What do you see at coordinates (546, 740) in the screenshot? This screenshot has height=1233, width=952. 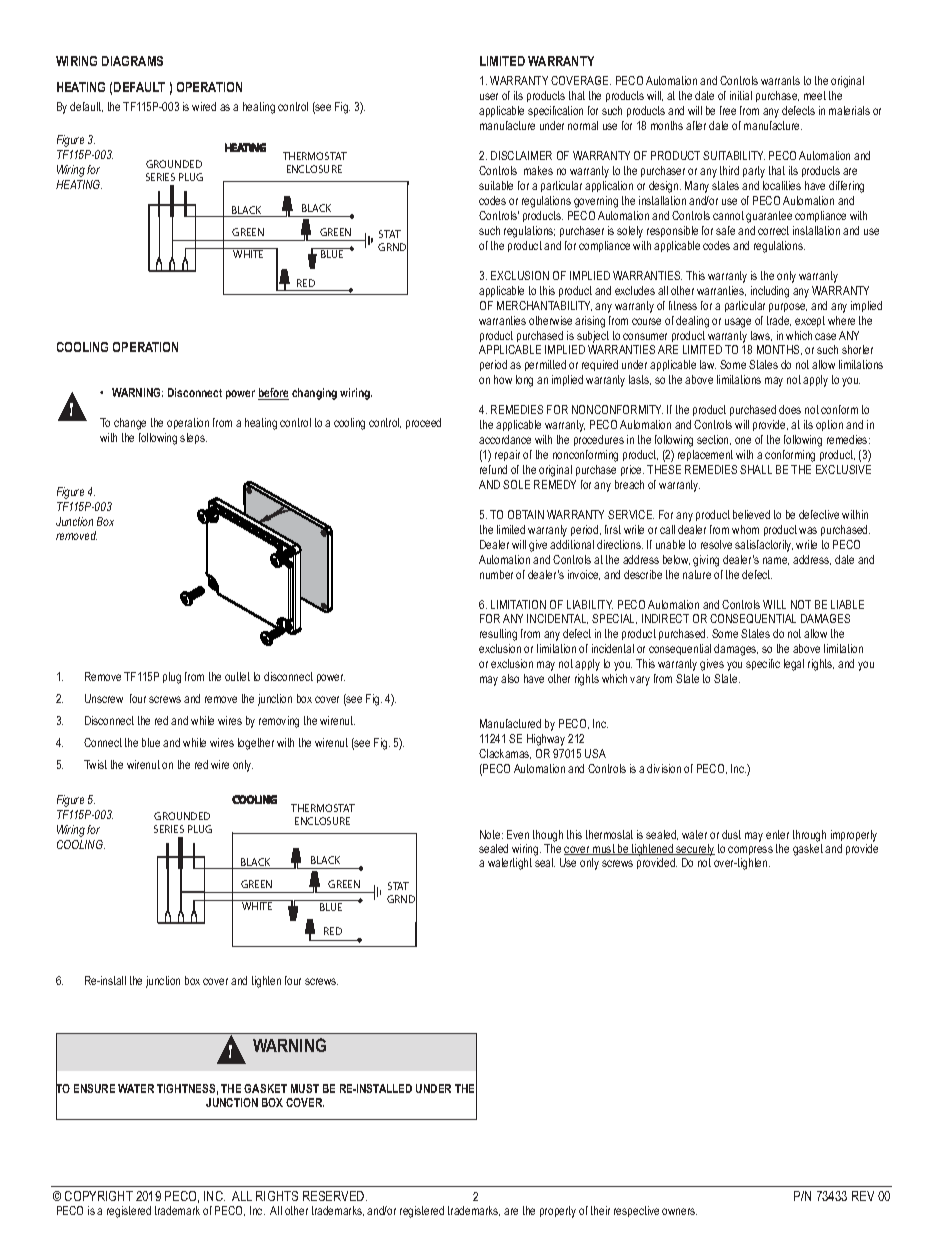 I see `Highway` at bounding box center [546, 740].
